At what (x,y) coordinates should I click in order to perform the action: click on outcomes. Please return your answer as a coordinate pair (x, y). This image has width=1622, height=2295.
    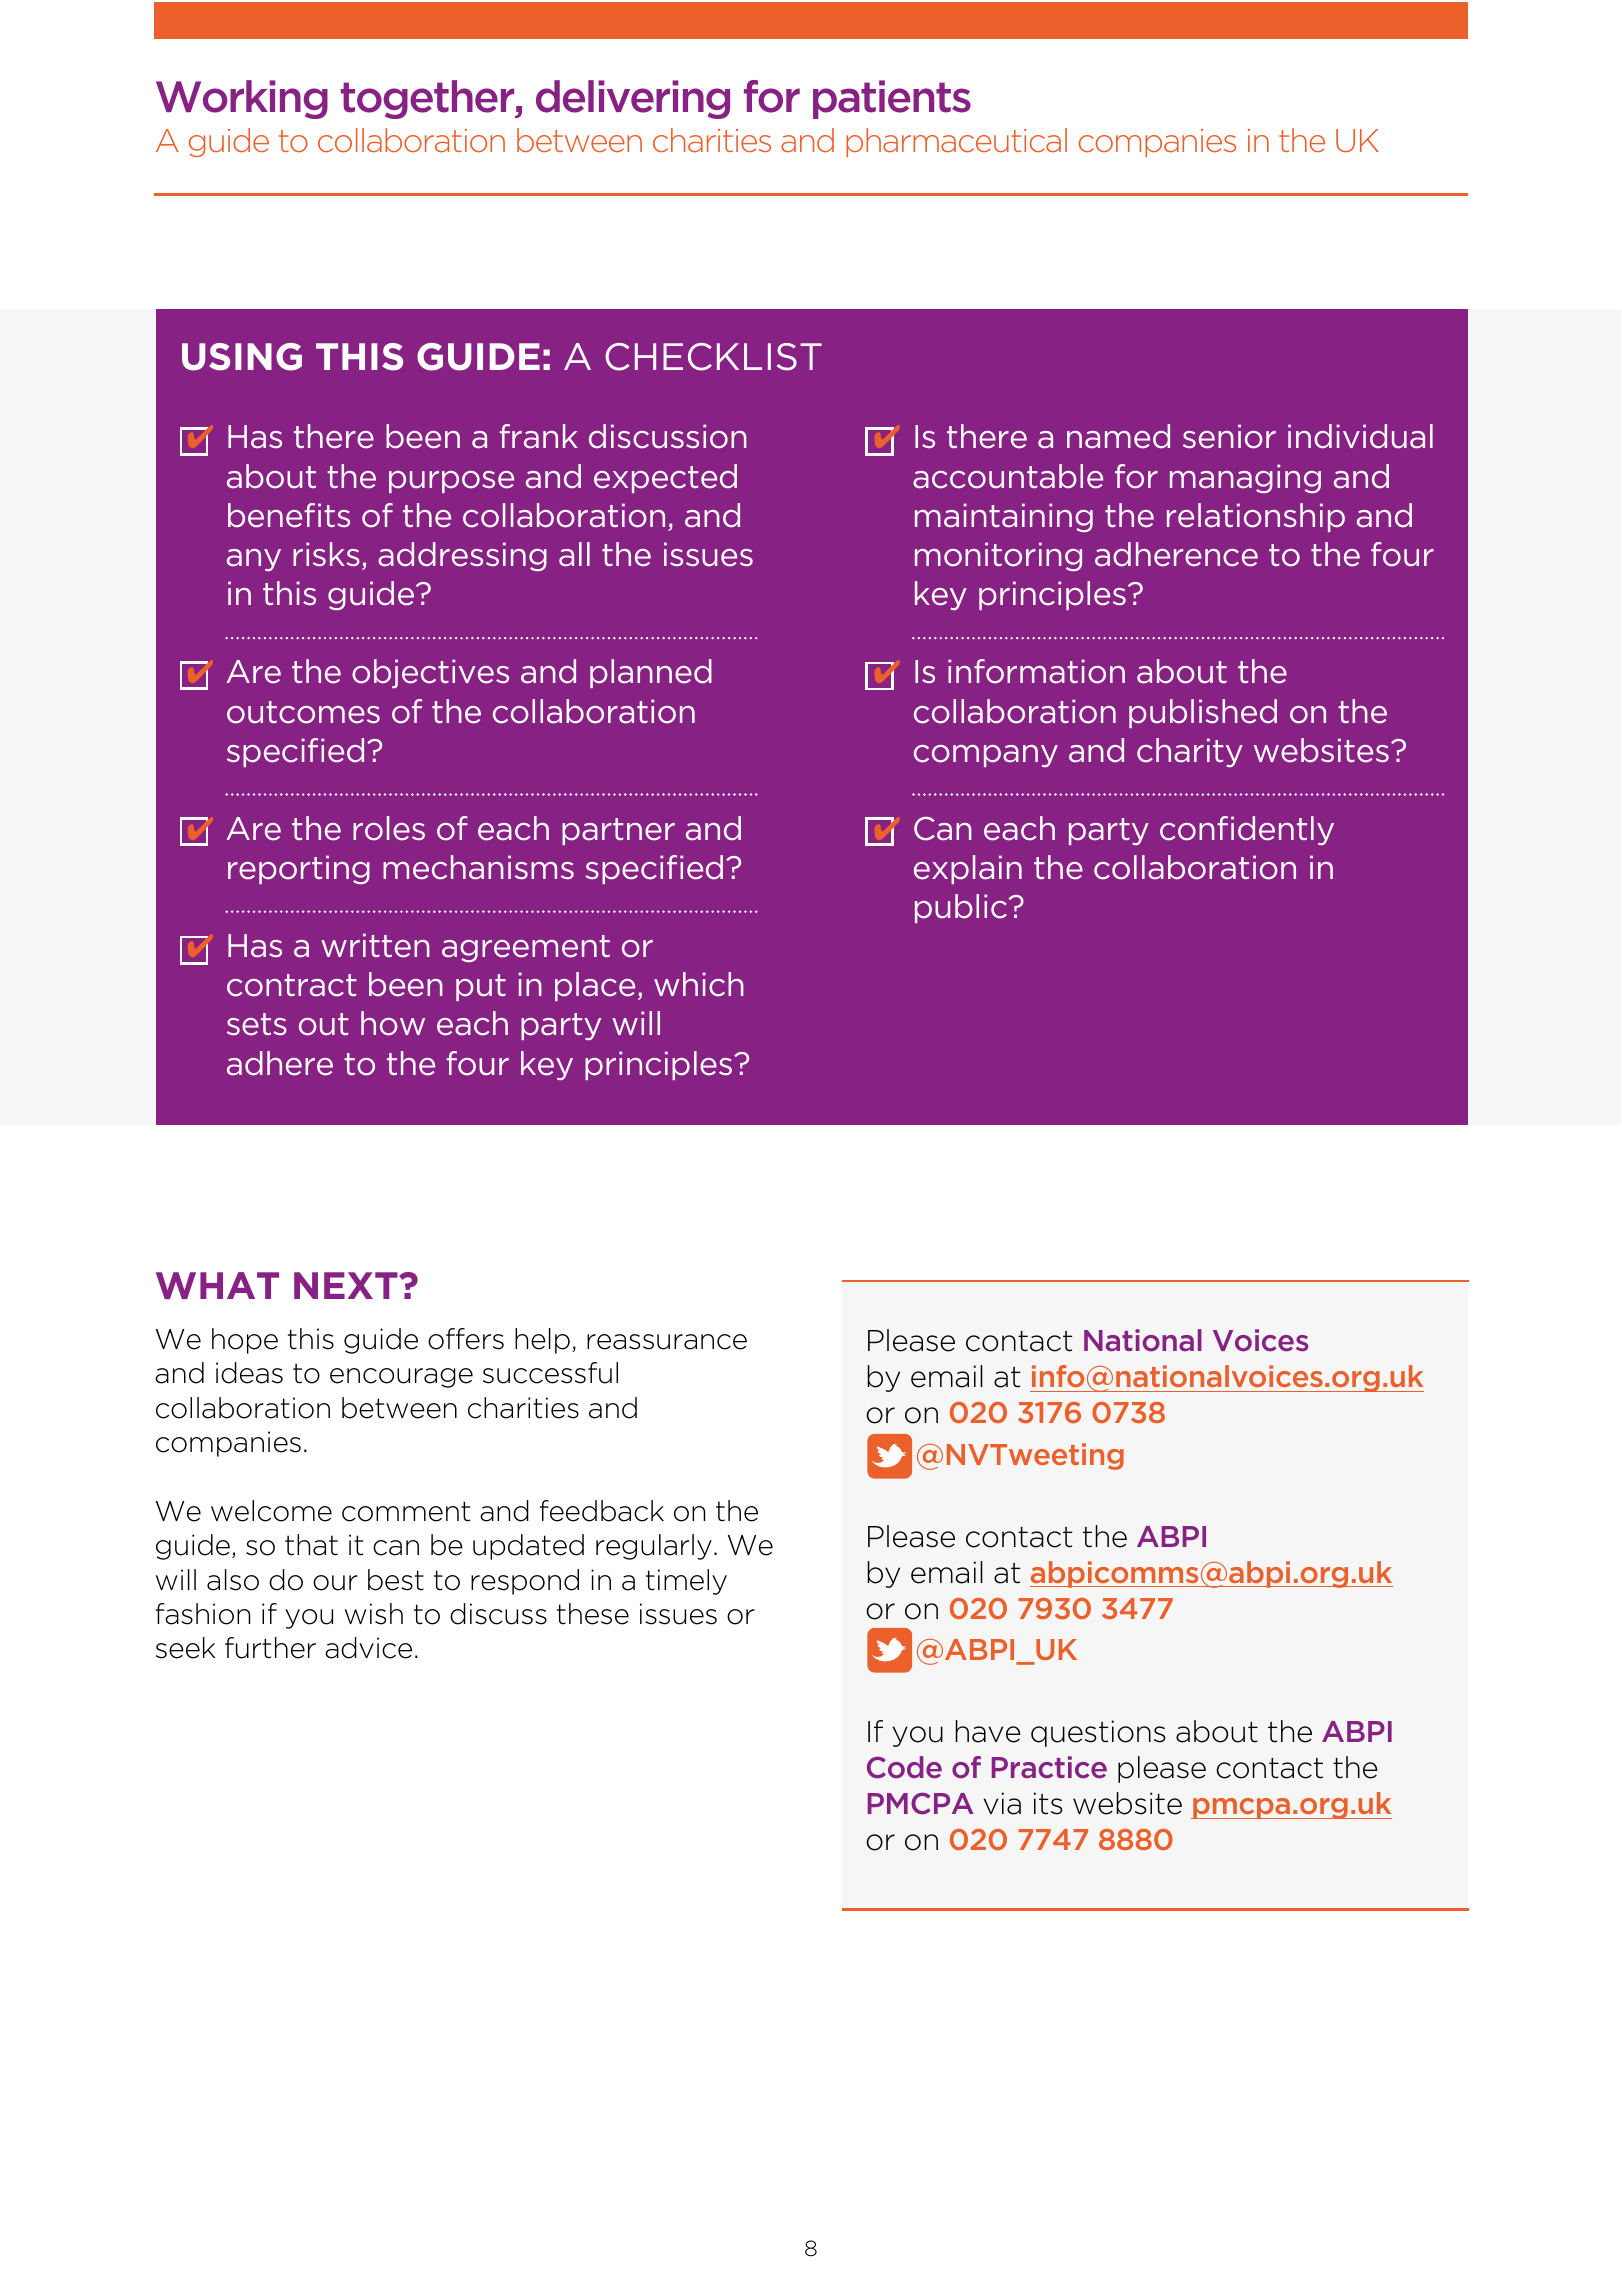
    Looking at the image, I should click on (303, 712).
